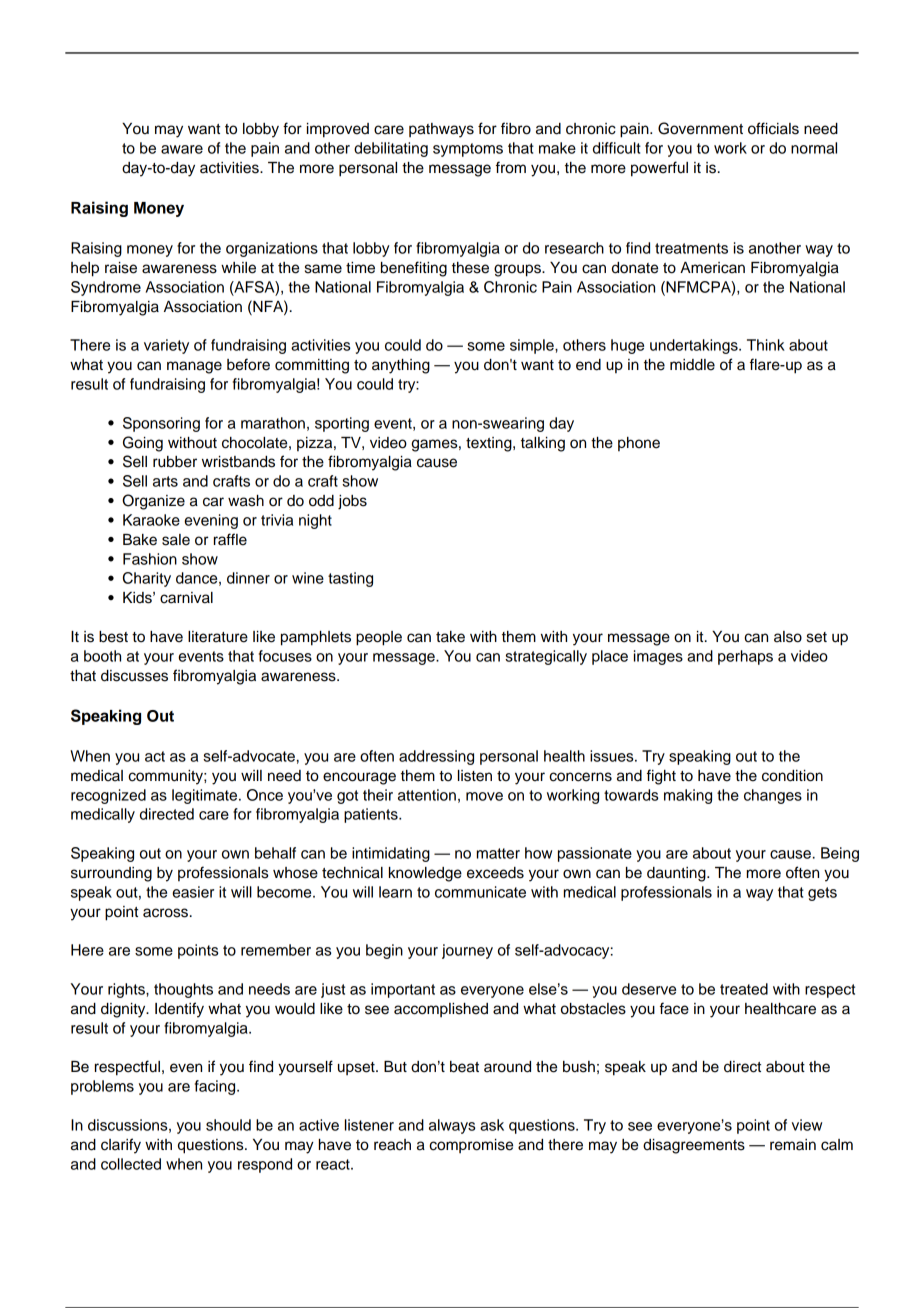 The height and width of the screenshot is (1308, 924). Describe the element at coordinates (450, 637) in the screenshot. I see `take` at that location.
